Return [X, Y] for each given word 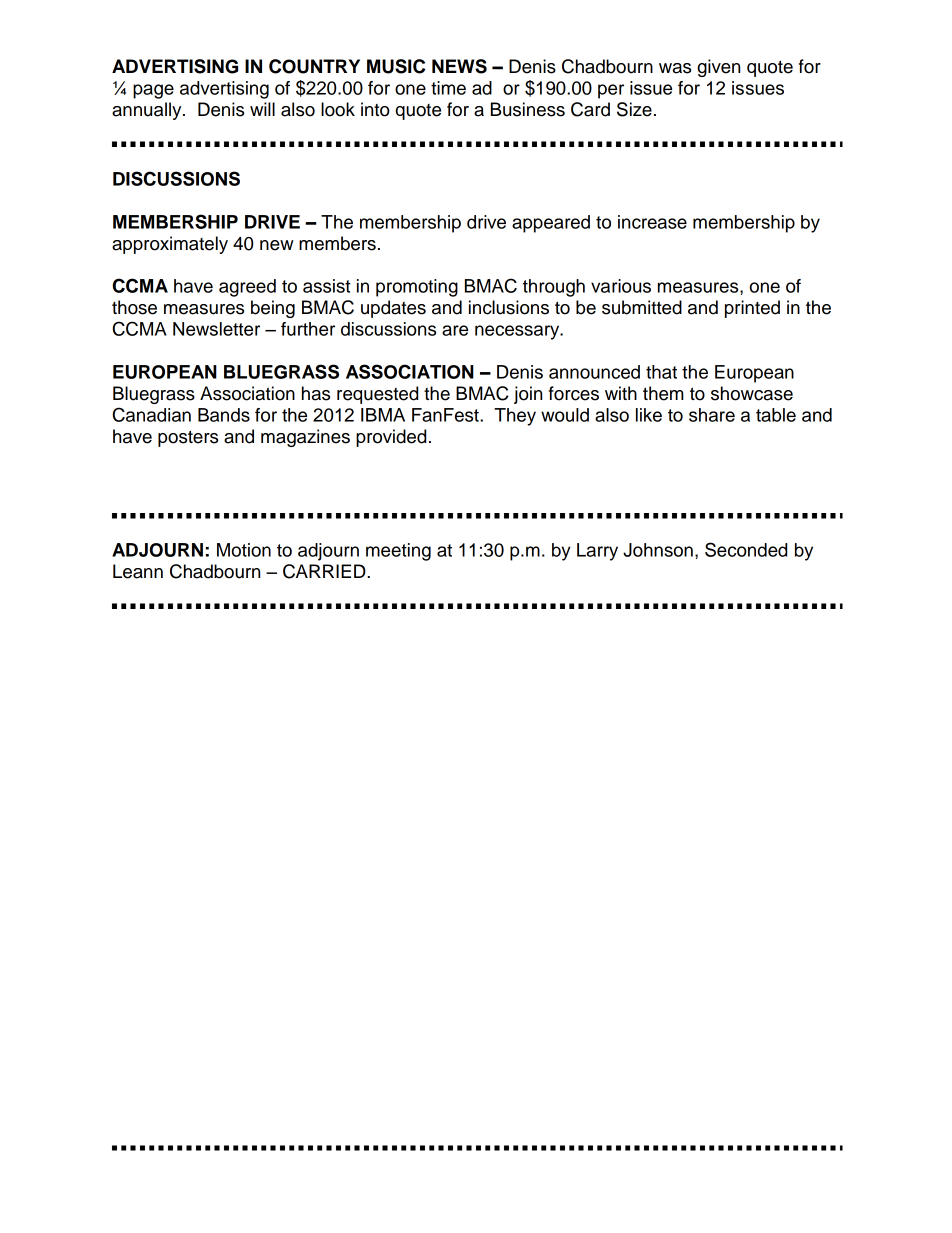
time [448, 88]
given [718, 68]
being [273, 309]
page [153, 91]
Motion [244, 550]
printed [752, 309]
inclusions [509, 307]
